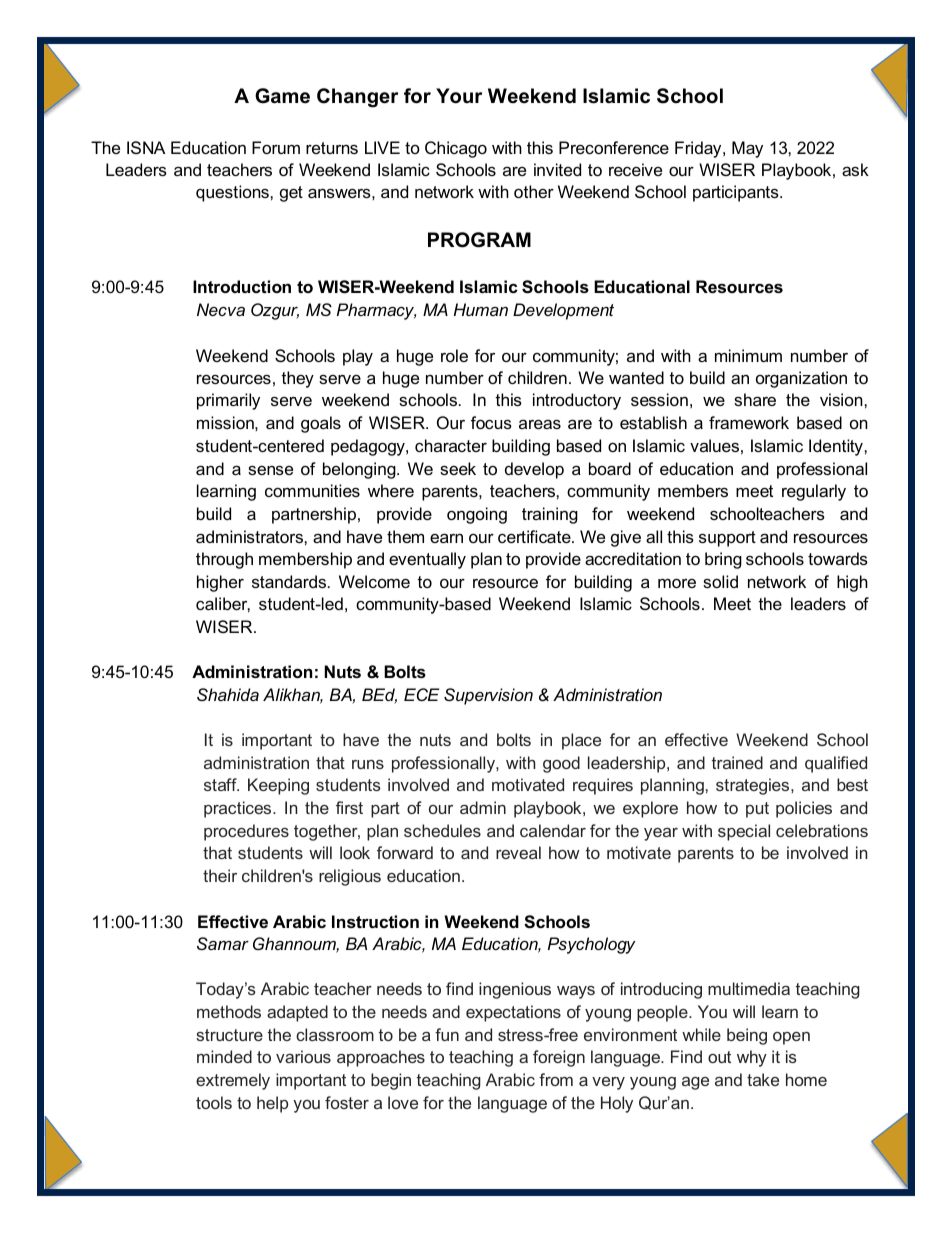  I want to click on role, so click(454, 355).
